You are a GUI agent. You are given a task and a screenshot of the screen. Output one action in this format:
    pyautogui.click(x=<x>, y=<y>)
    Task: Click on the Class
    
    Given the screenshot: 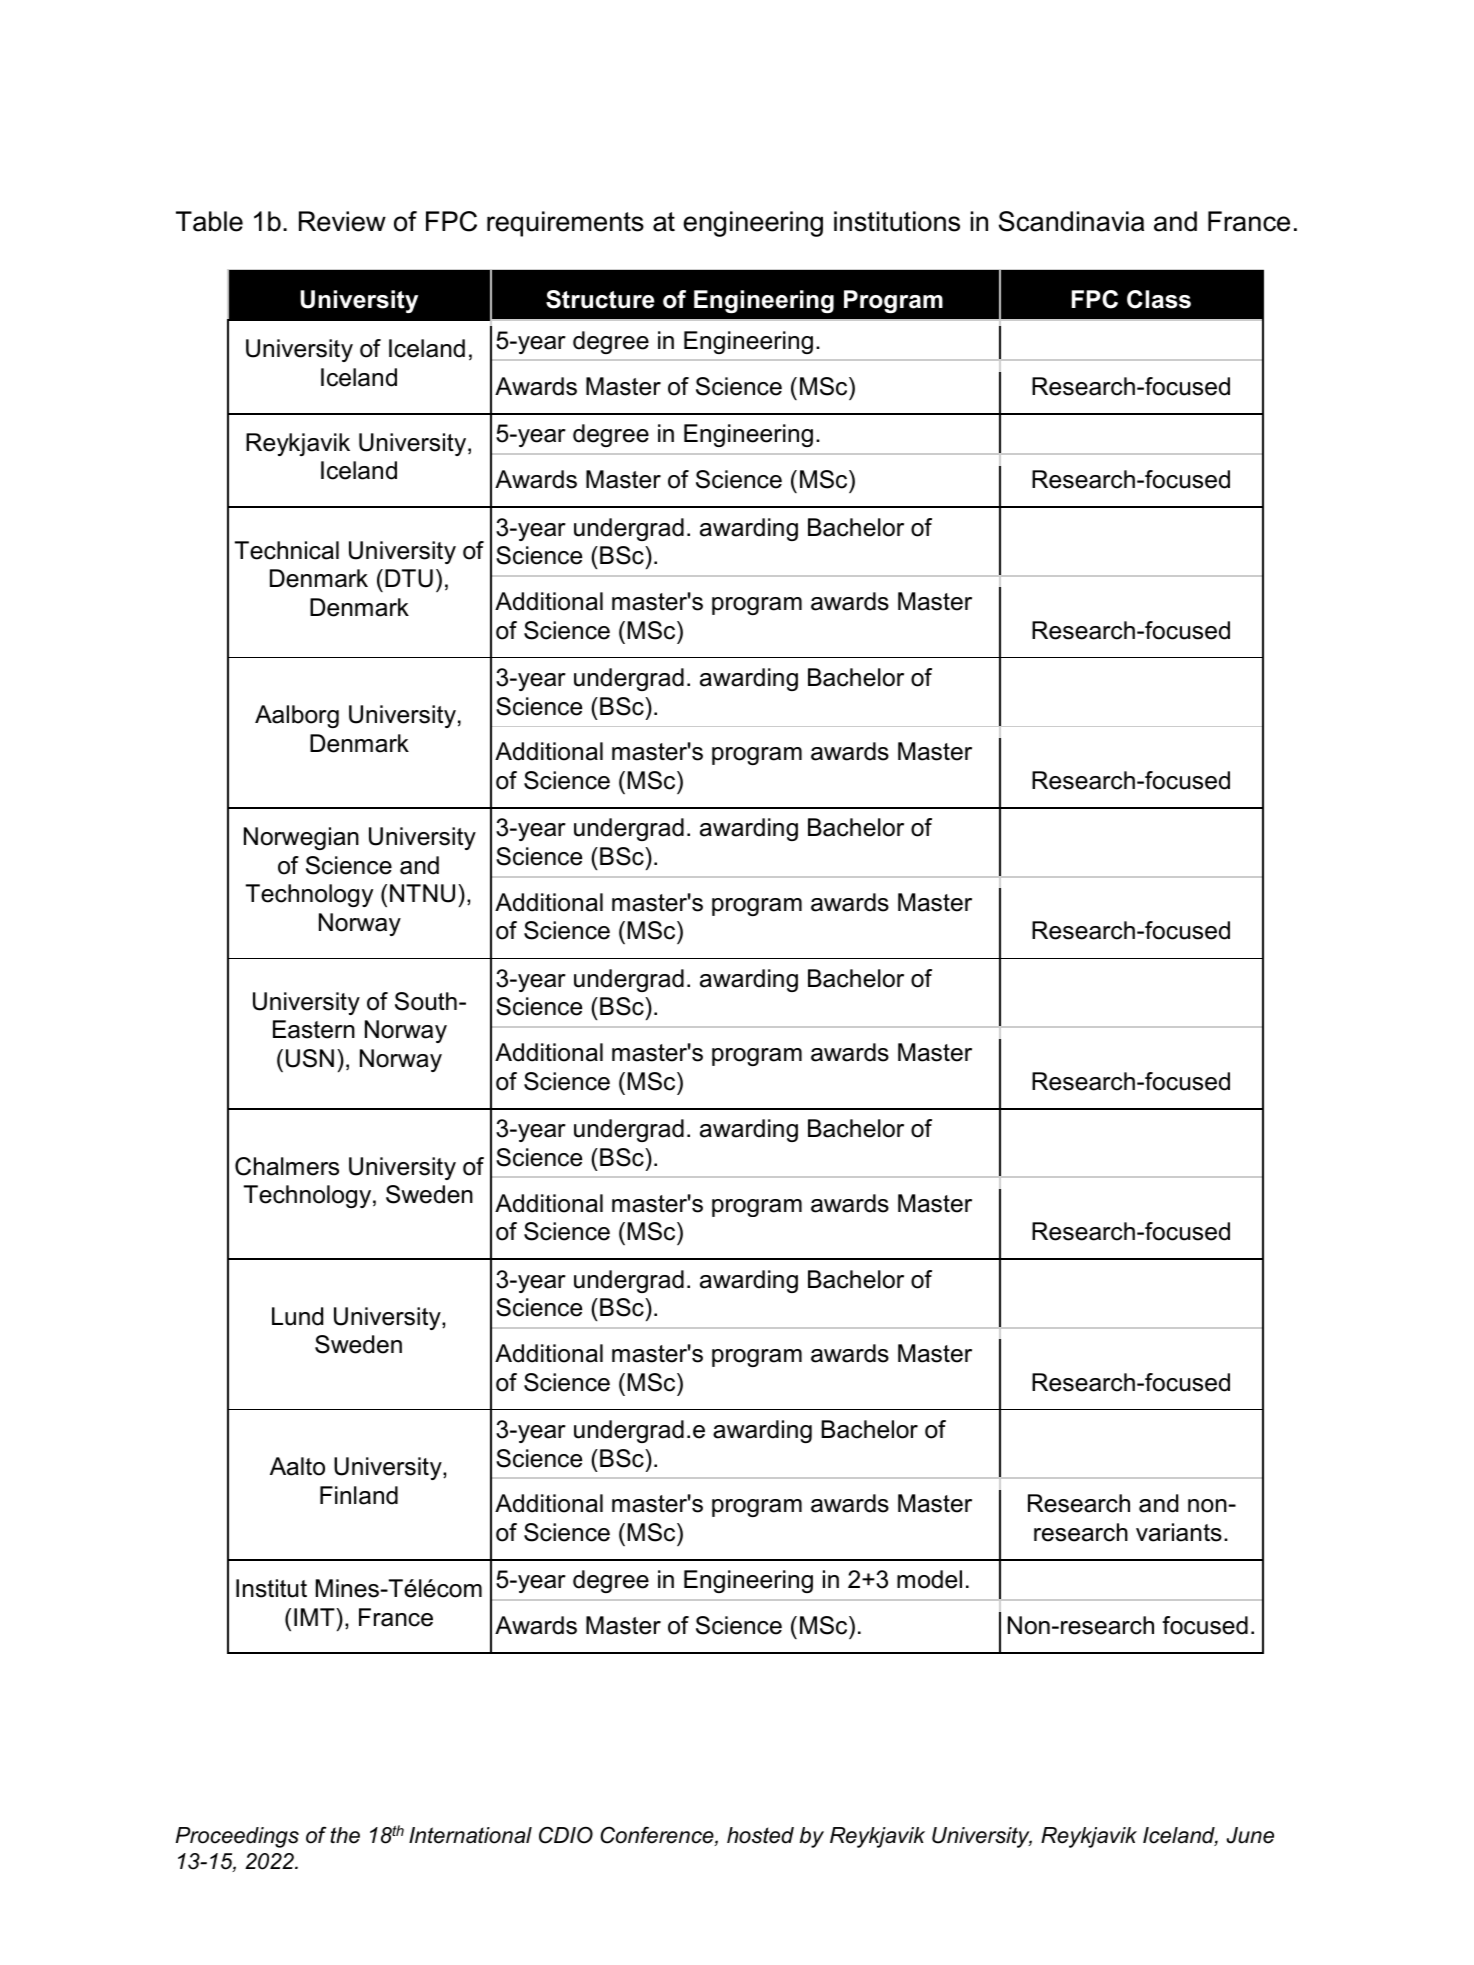 What is the action you would take?
    pyautogui.click(x=1159, y=299)
